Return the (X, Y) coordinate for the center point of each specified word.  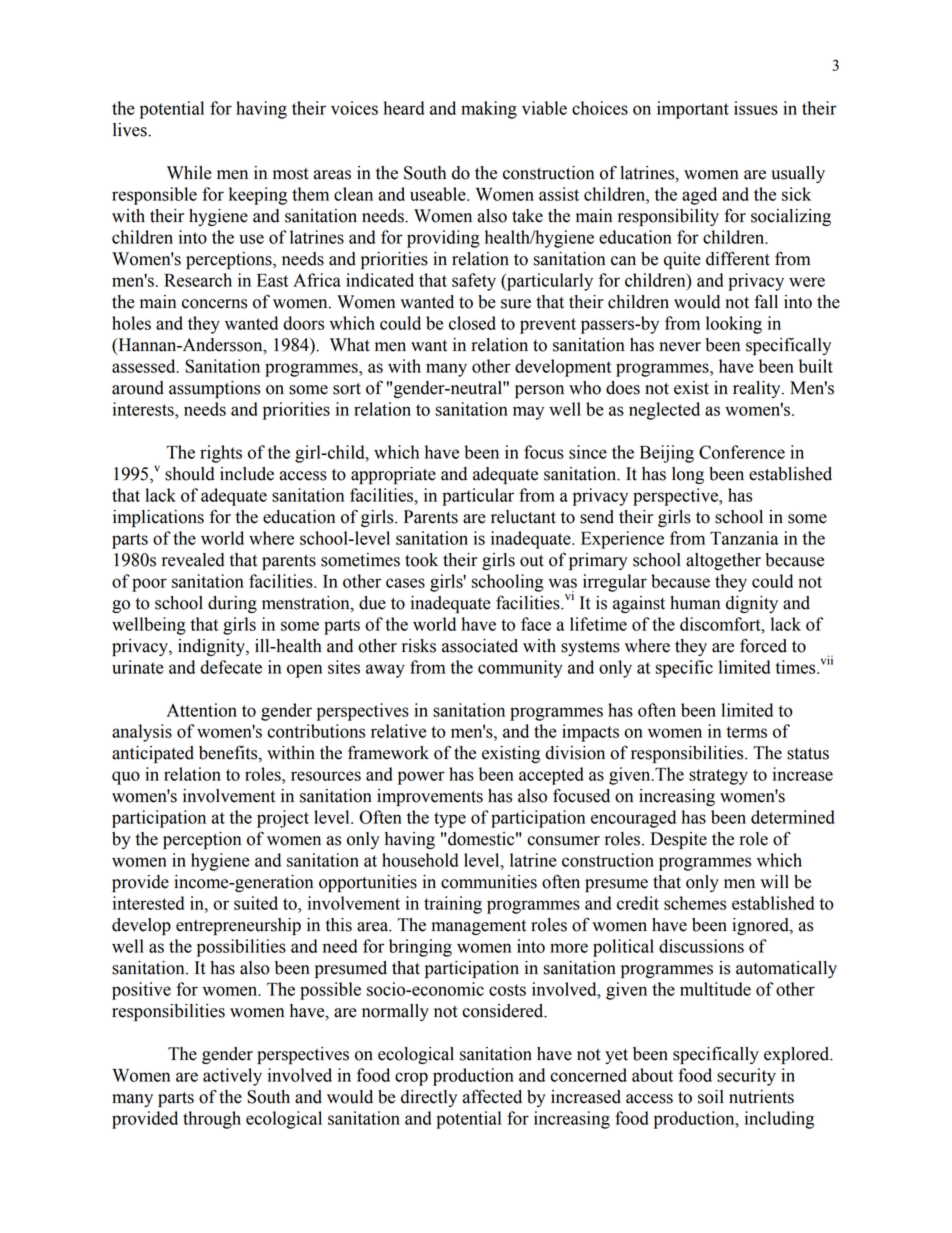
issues (756, 108)
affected (492, 1096)
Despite (678, 840)
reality (758, 389)
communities (489, 882)
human (695, 603)
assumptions (214, 389)
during (232, 604)
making (489, 110)
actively (232, 1077)
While (189, 173)
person (539, 391)
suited (256, 903)
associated (480, 646)
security (746, 1077)
